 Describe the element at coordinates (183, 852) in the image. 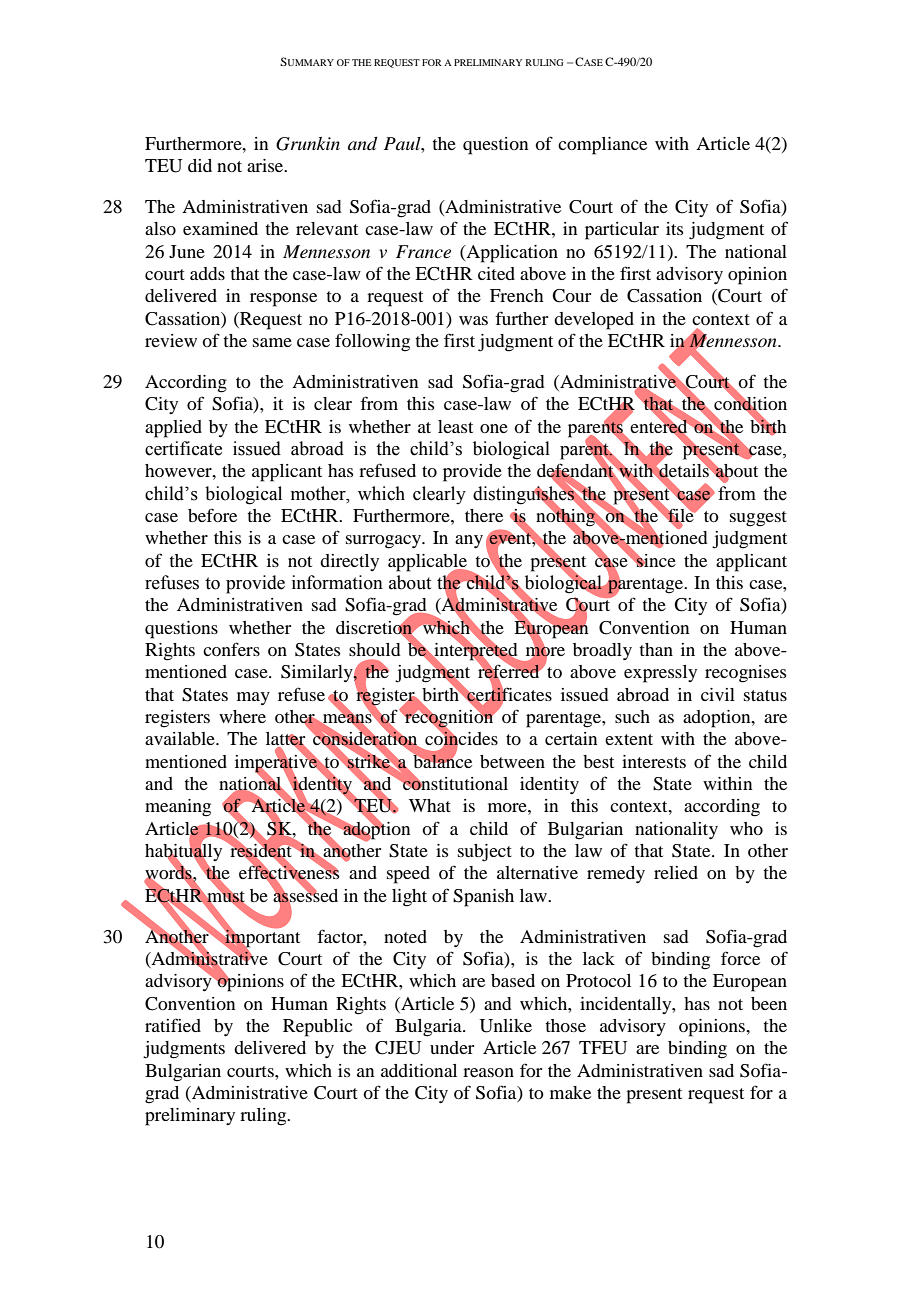

I see `habitually` at that location.
